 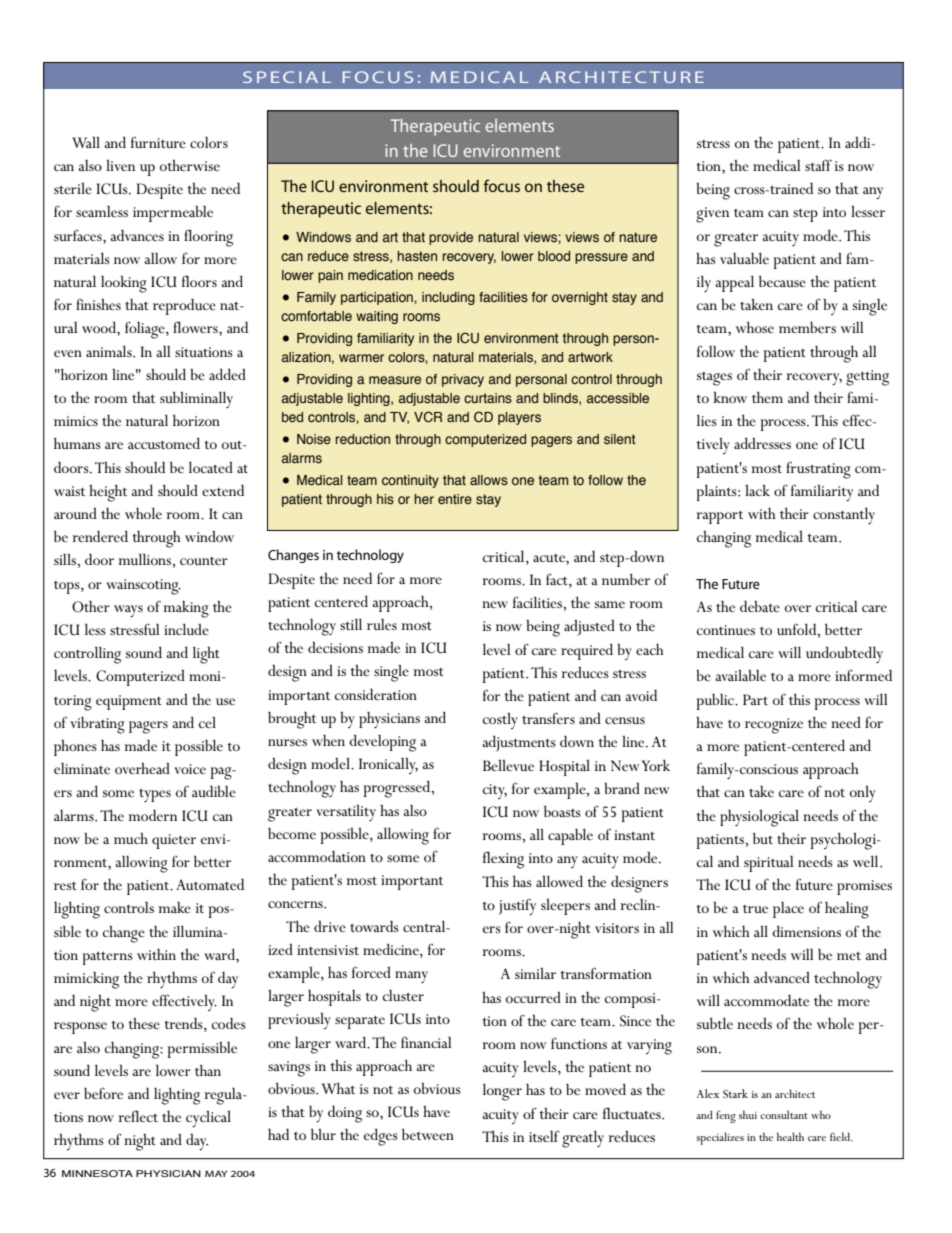 What do you see at coordinates (818, 165) in the page?
I see `staff` at bounding box center [818, 165].
